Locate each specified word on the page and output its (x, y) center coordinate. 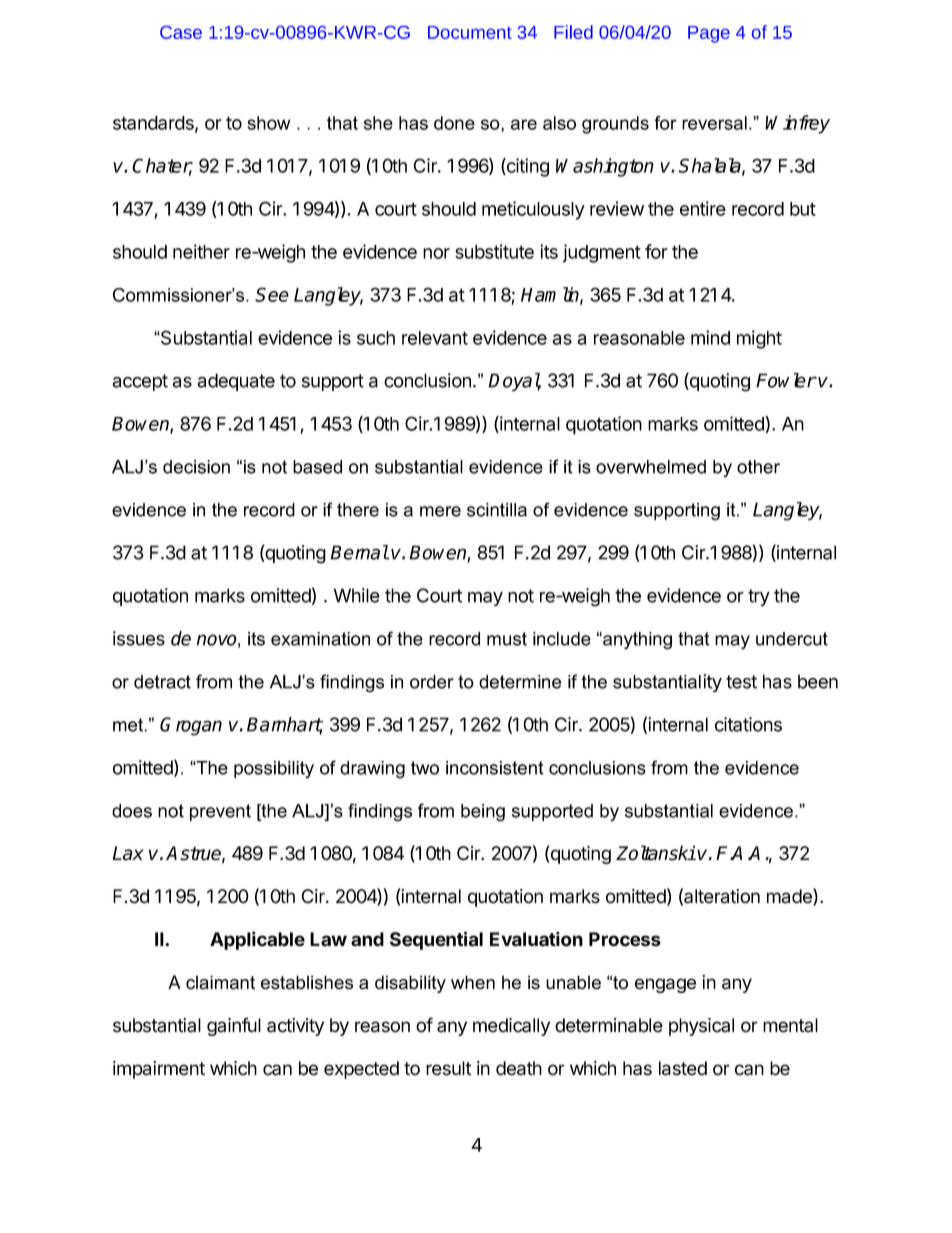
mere (440, 511)
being (483, 813)
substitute (494, 251)
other (758, 467)
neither (201, 251)
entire (703, 208)
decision (196, 467)
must (507, 639)
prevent (220, 812)
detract (162, 682)
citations (748, 724)
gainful (234, 1026)
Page (709, 34)
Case (181, 32)
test (741, 682)
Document (470, 32)
